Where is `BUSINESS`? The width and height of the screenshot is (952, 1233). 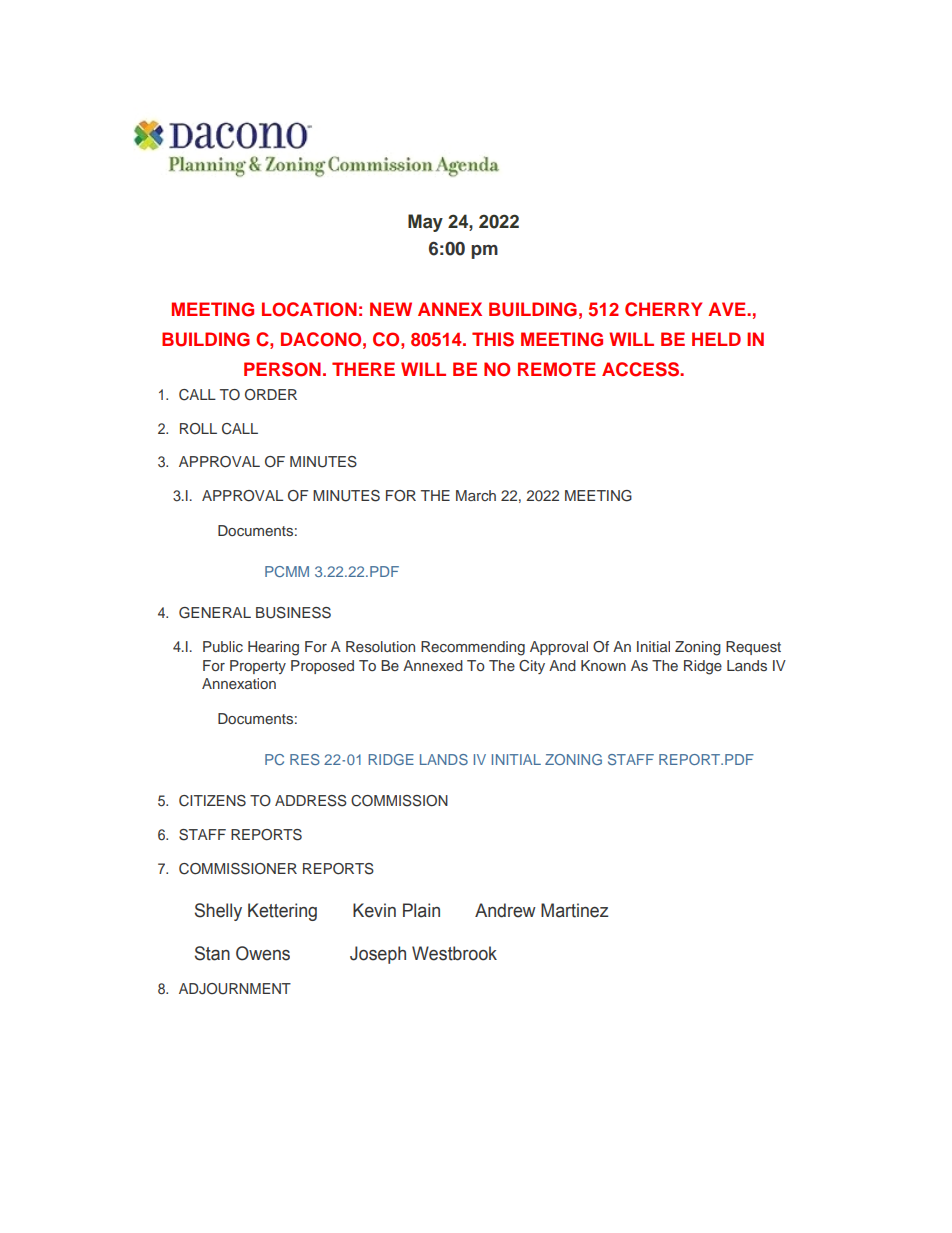
BUSINESS is located at coordinates (293, 613).
